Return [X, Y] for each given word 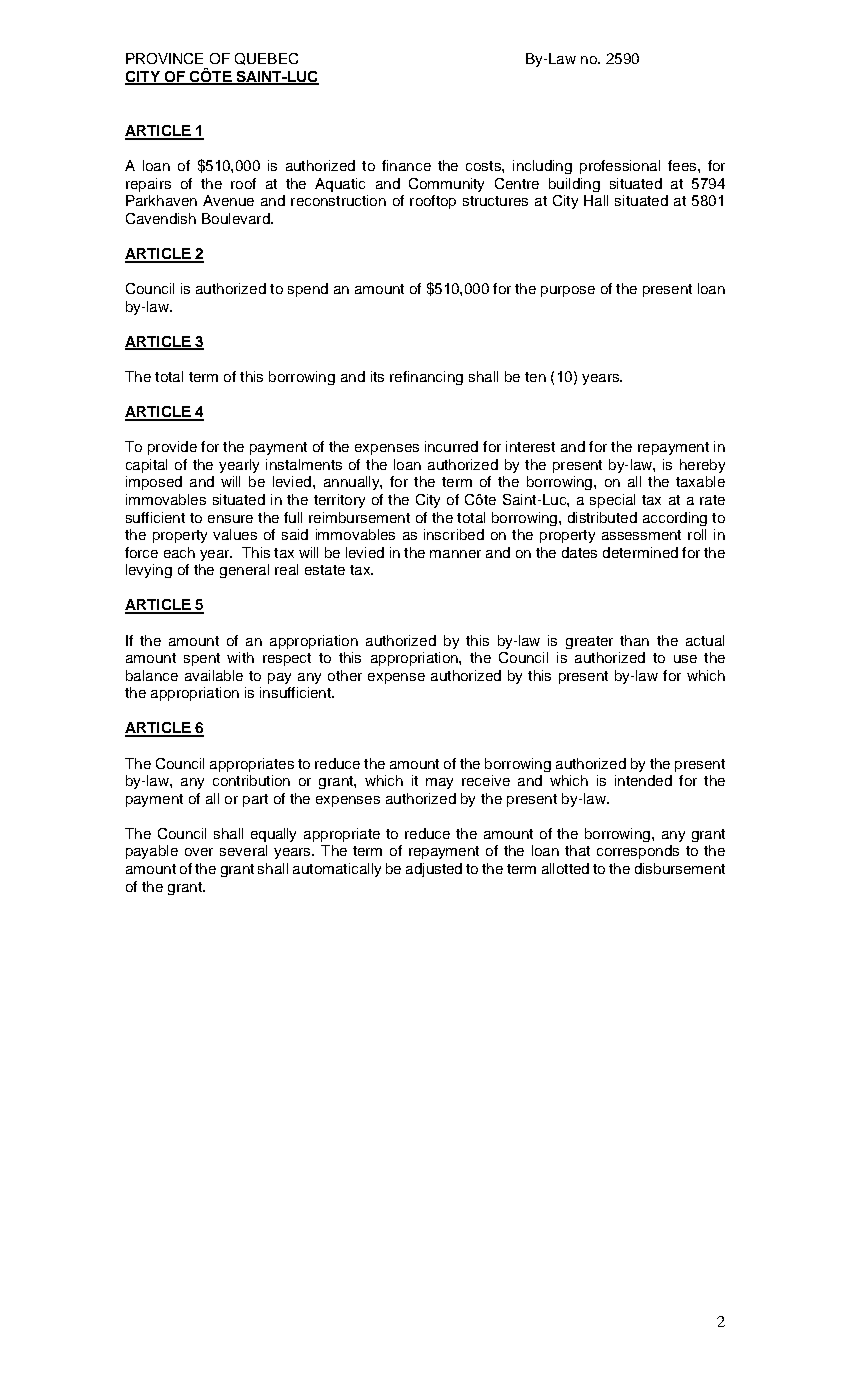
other [345, 675]
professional [620, 167]
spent [202, 659]
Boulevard [237, 218]
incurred [451, 446]
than [634, 640]
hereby [702, 466]
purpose [568, 291]
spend [308, 290]
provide [172, 448]
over [199, 852]
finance [406, 165]
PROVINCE [164, 58]
